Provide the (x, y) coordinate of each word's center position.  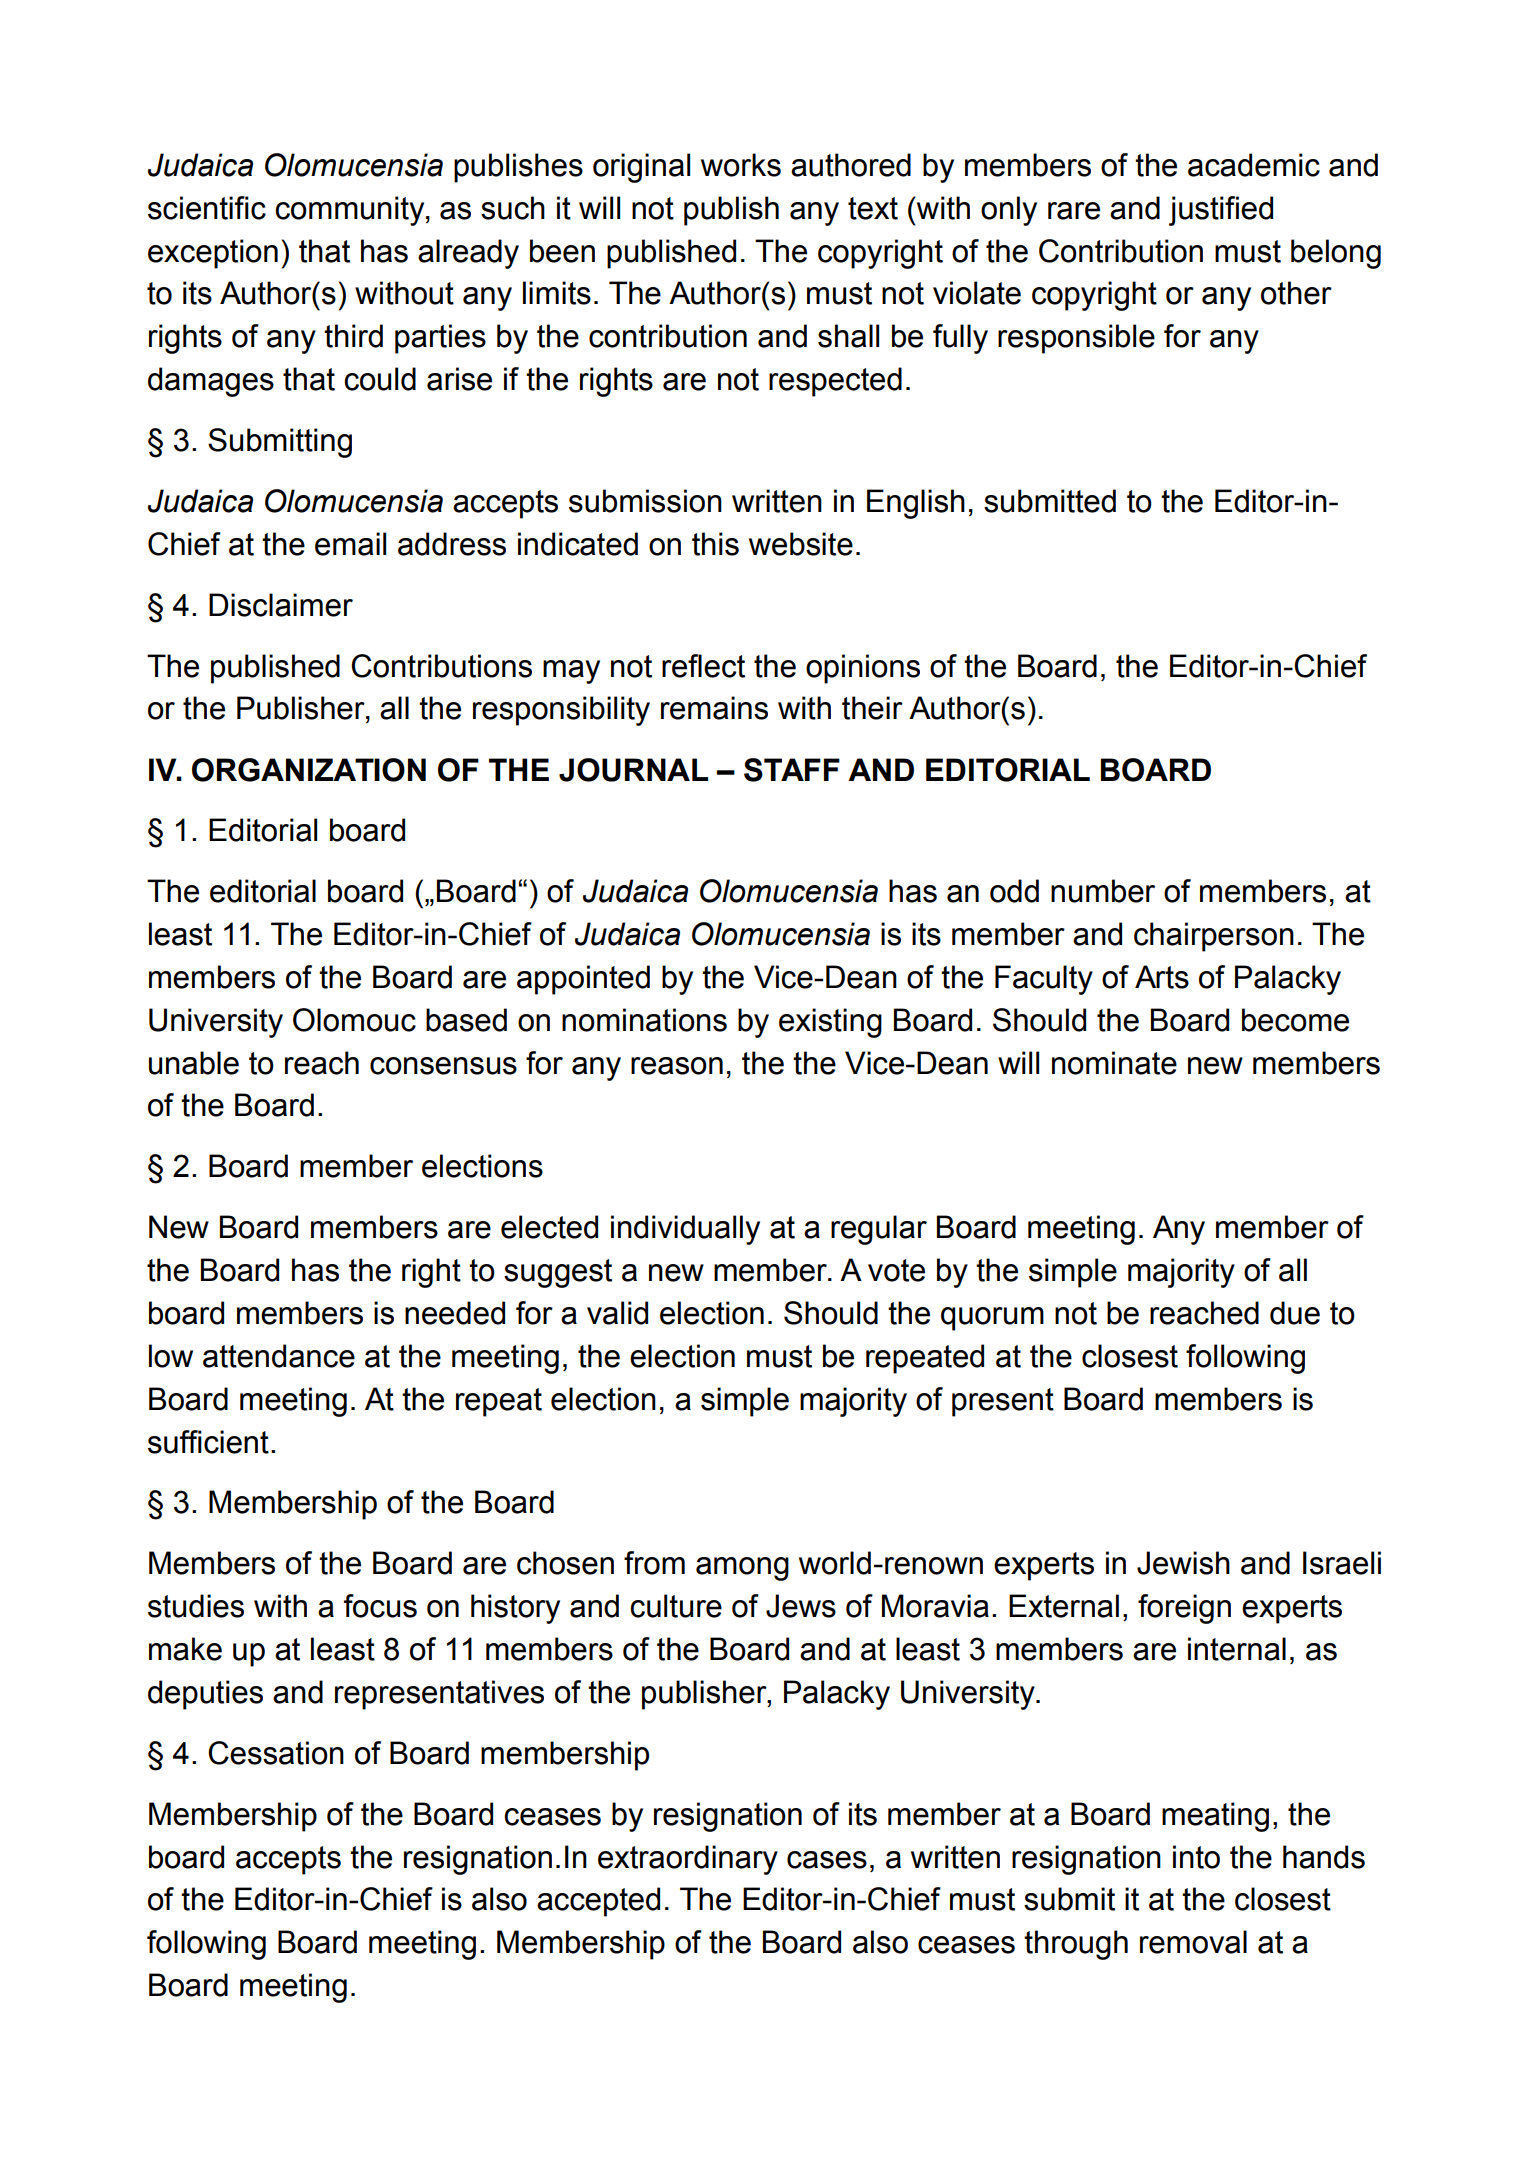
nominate (1114, 1063)
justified (1221, 211)
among (742, 1569)
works (741, 165)
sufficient (208, 1442)
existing (830, 1023)
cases (827, 1860)
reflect (703, 666)
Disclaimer (281, 605)
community (351, 211)
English (916, 504)
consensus (443, 1066)
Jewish (1183, 1563)
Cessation (276, 1753)
